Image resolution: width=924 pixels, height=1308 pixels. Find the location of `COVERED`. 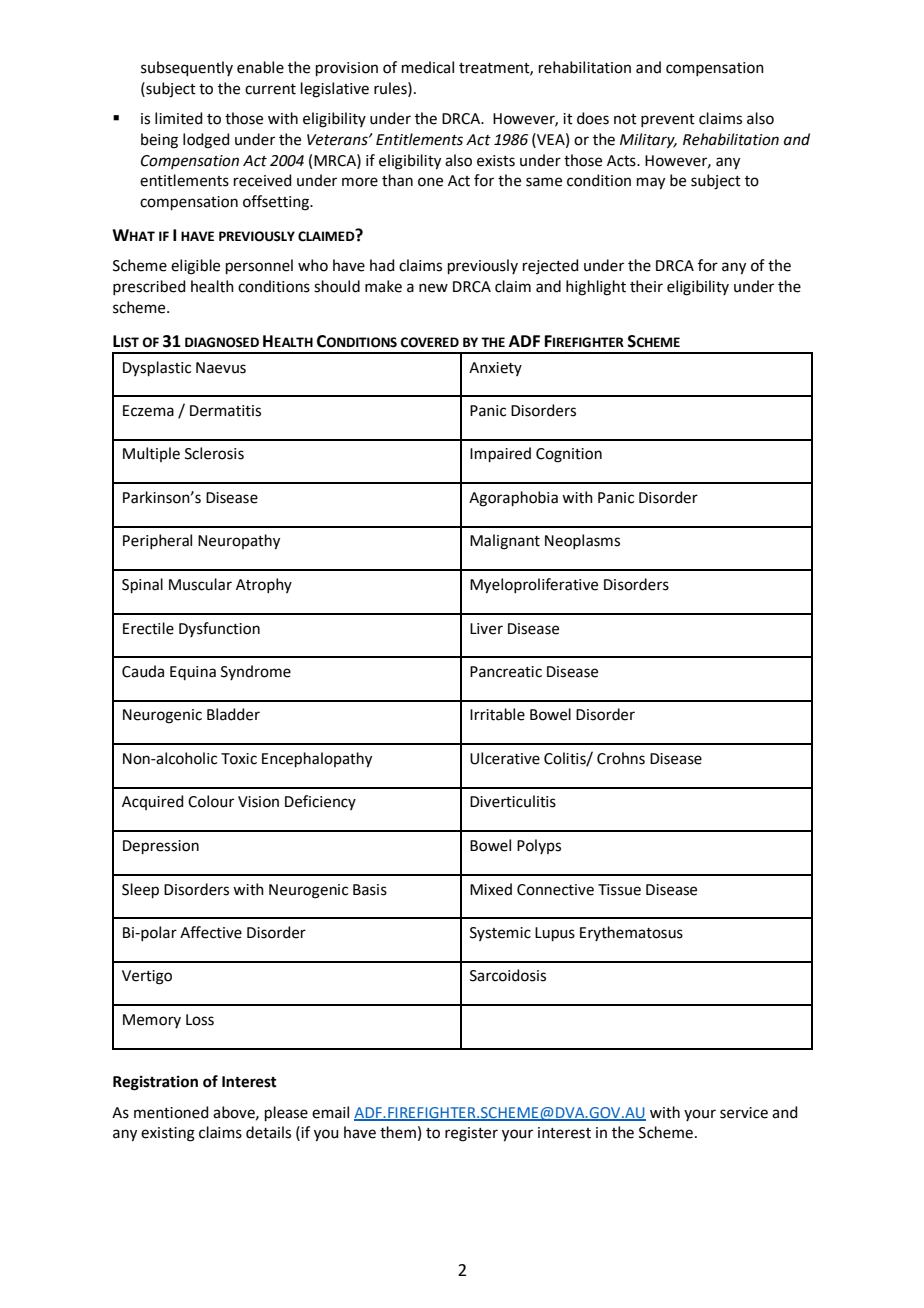

COVERED is located at coordinates (429, 342).
